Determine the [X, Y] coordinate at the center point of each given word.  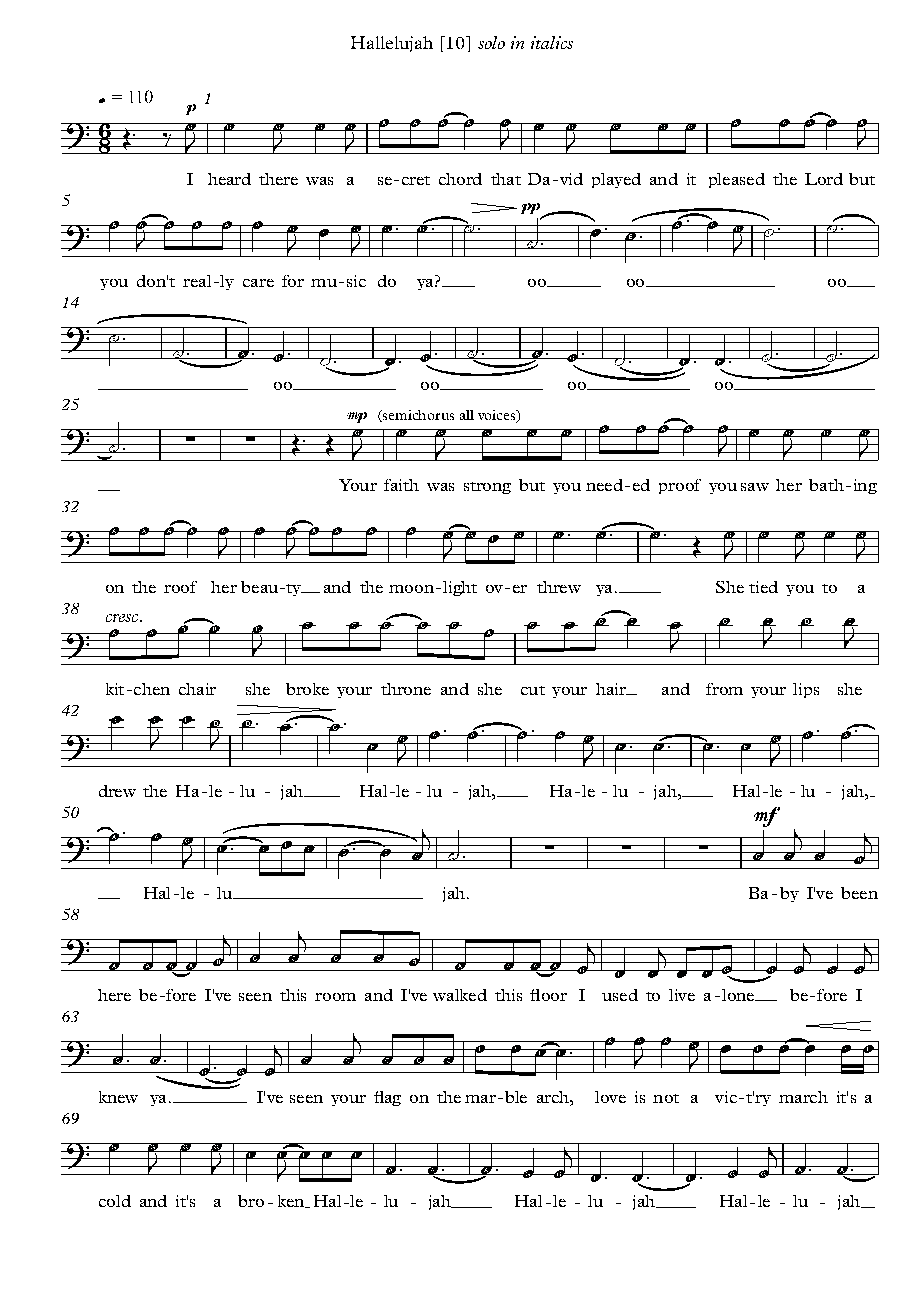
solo [491, 42]
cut [533, 690]
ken [292, 1201]
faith [401, 485]
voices [498, 416]
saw [755, 487]
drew [117, 791]
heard [229, 179]
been [859, 893]
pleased [737, 180]
